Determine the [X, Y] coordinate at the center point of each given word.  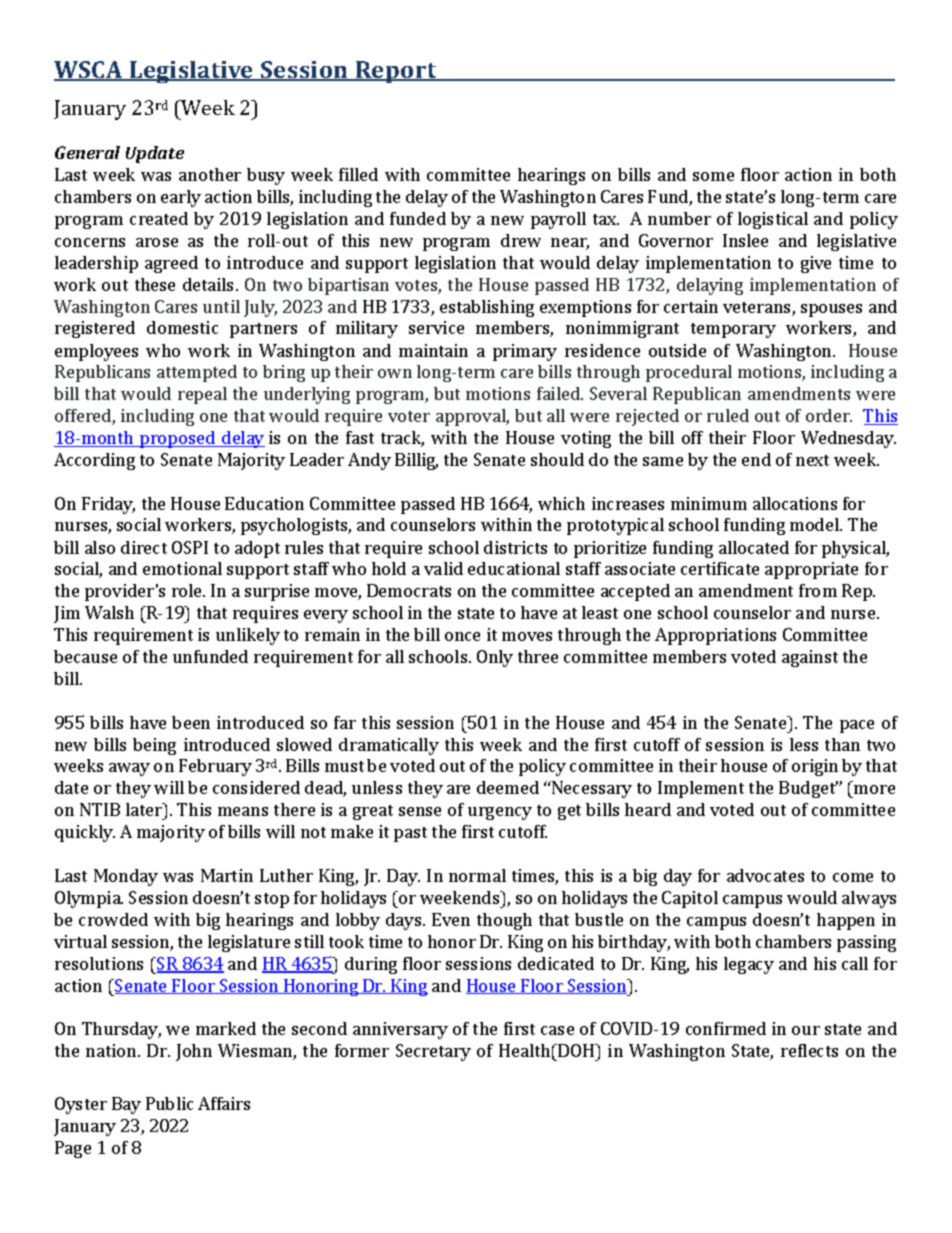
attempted [197, 373]
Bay [126, 1105]
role [188, 590]
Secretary [433, 1052]
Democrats [409, 590]
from [818, 590]
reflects [809, 1050]
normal [477, 875]
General [87, 152]
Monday [126, 877]
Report [396, 72]
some [713, 176]
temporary [733, 330]
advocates [765, 875]
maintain [433, 350]
